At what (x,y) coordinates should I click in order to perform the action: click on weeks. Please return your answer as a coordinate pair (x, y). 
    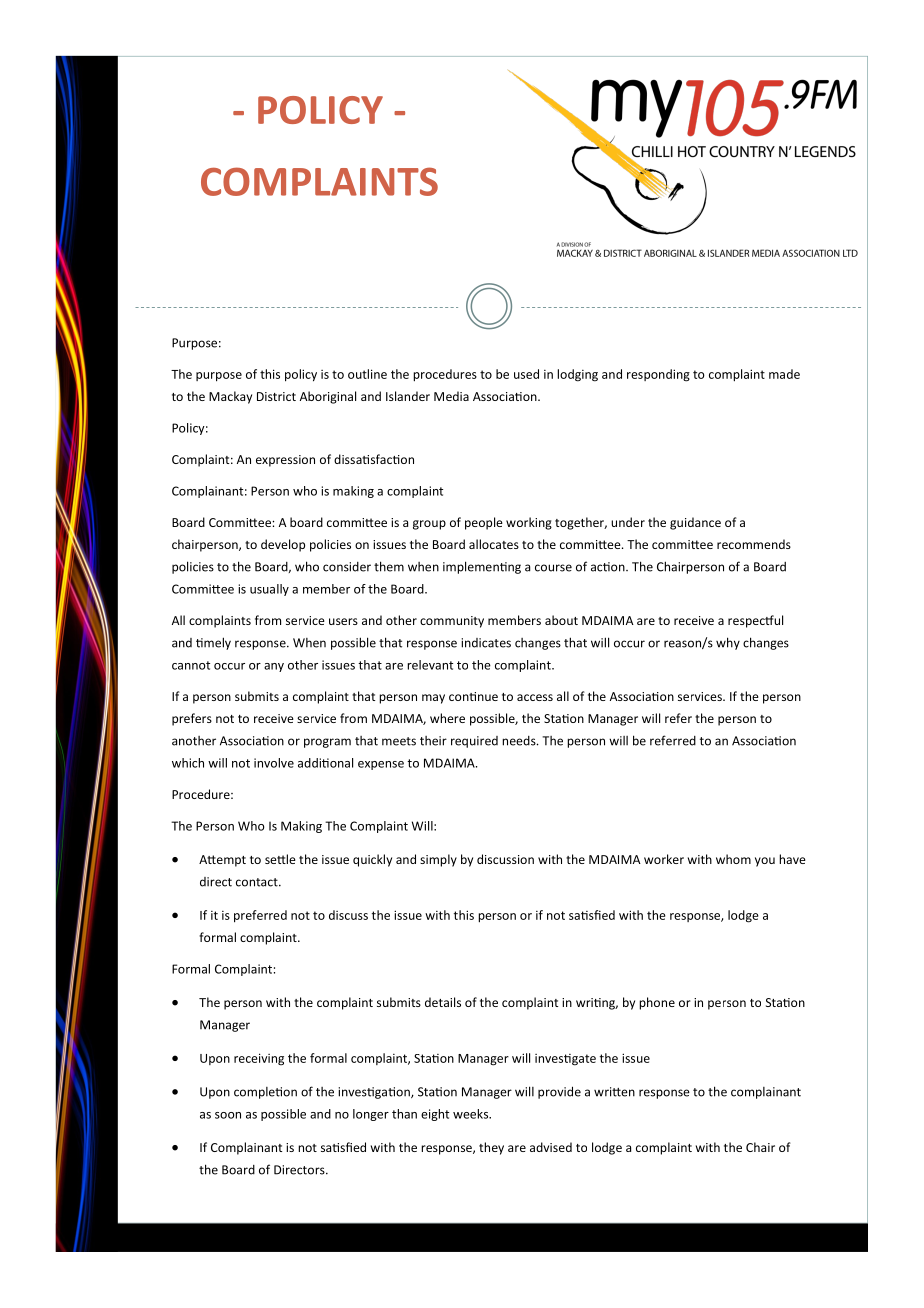
    Looking at the image, I should click on (472, 1114).
